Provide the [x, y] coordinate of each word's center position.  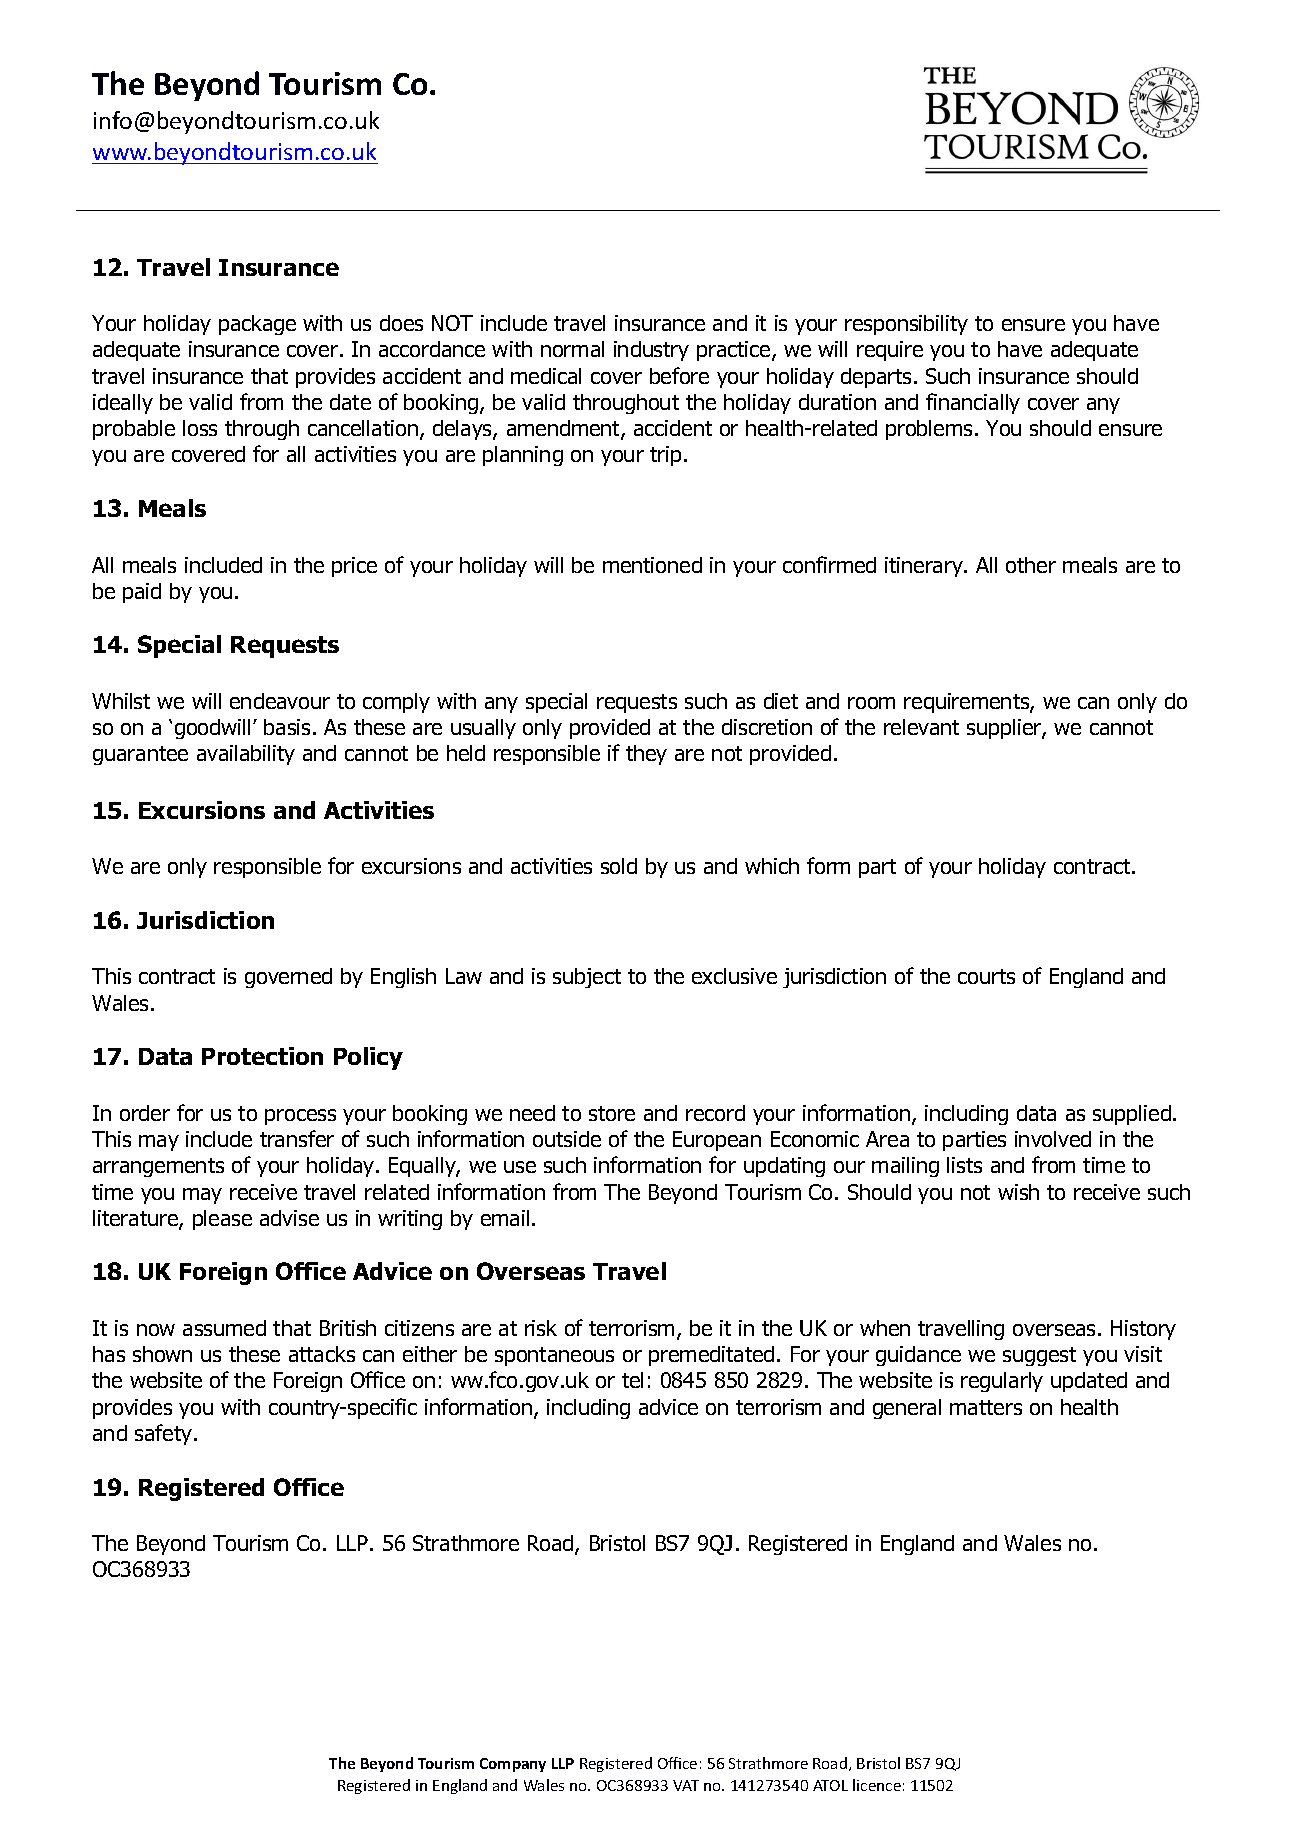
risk [541, 1328]
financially [973, 403]
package [257, 325]
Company [513, 1765]
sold [619, 866]
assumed [224, 1328]
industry [651, 351]
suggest [1039, 1356]
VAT [686, 1785]
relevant [921, 727]
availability [246, 755]
